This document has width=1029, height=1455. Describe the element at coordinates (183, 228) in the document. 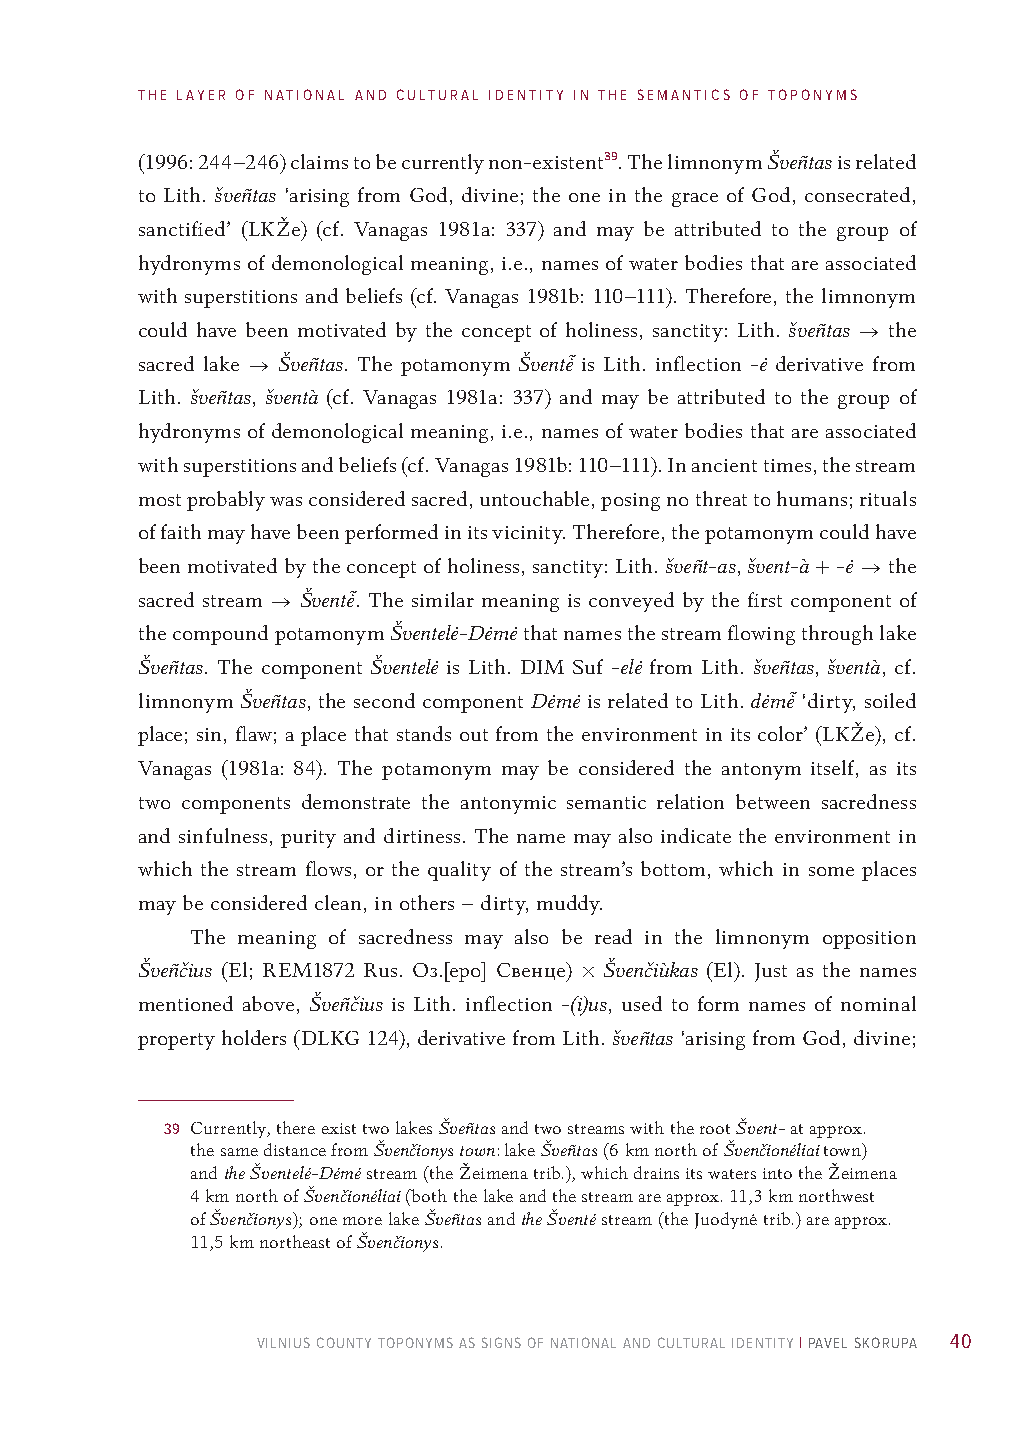

I see `sanctified` at that location.
